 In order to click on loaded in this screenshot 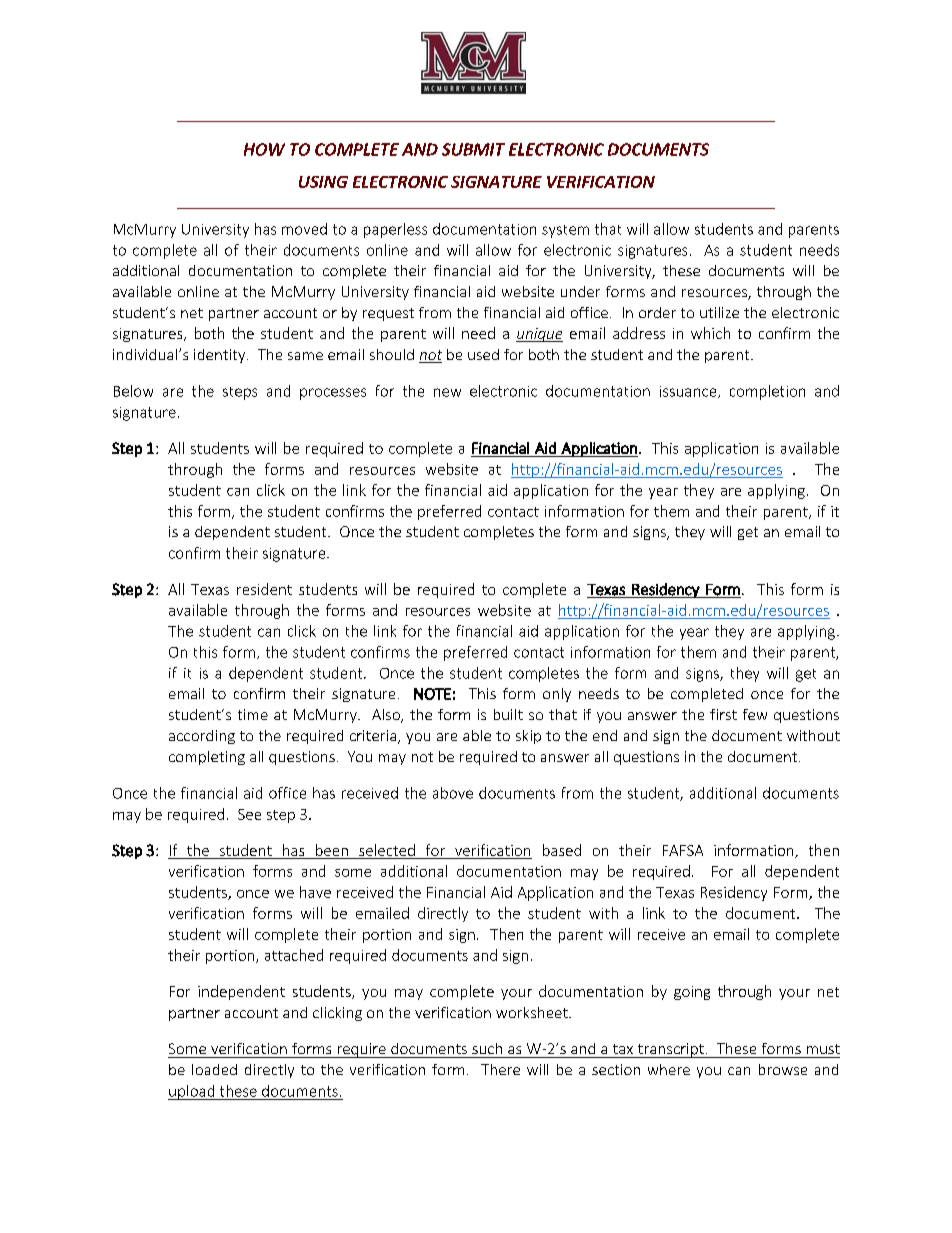, I will do `click(214, 1069)`.
